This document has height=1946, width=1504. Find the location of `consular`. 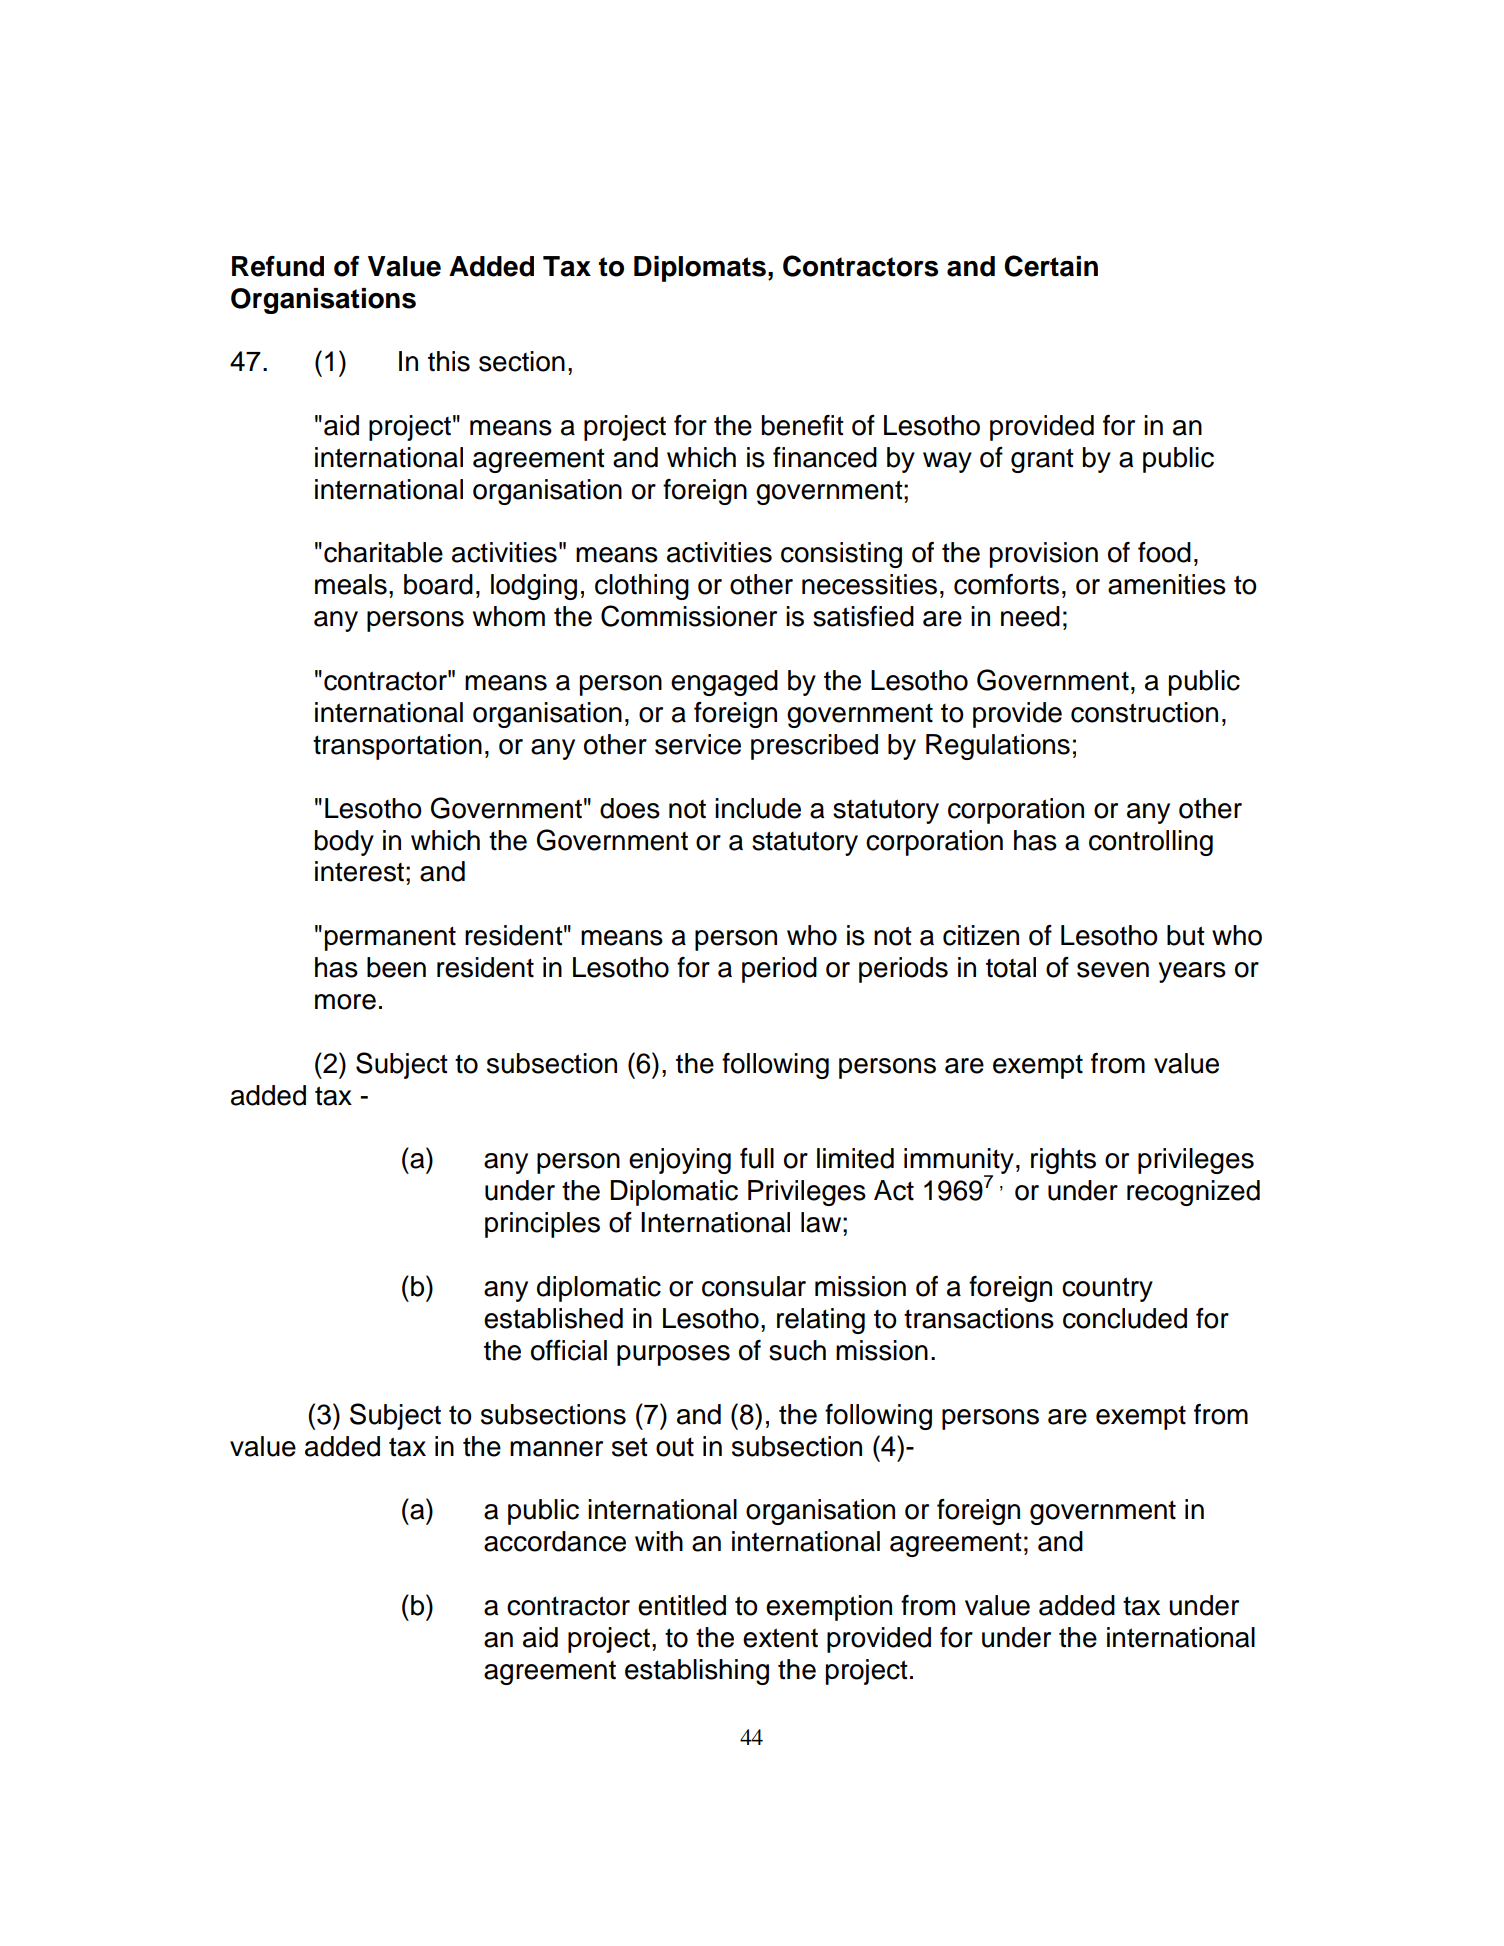

consular is located at coordinates (754, 1286).
